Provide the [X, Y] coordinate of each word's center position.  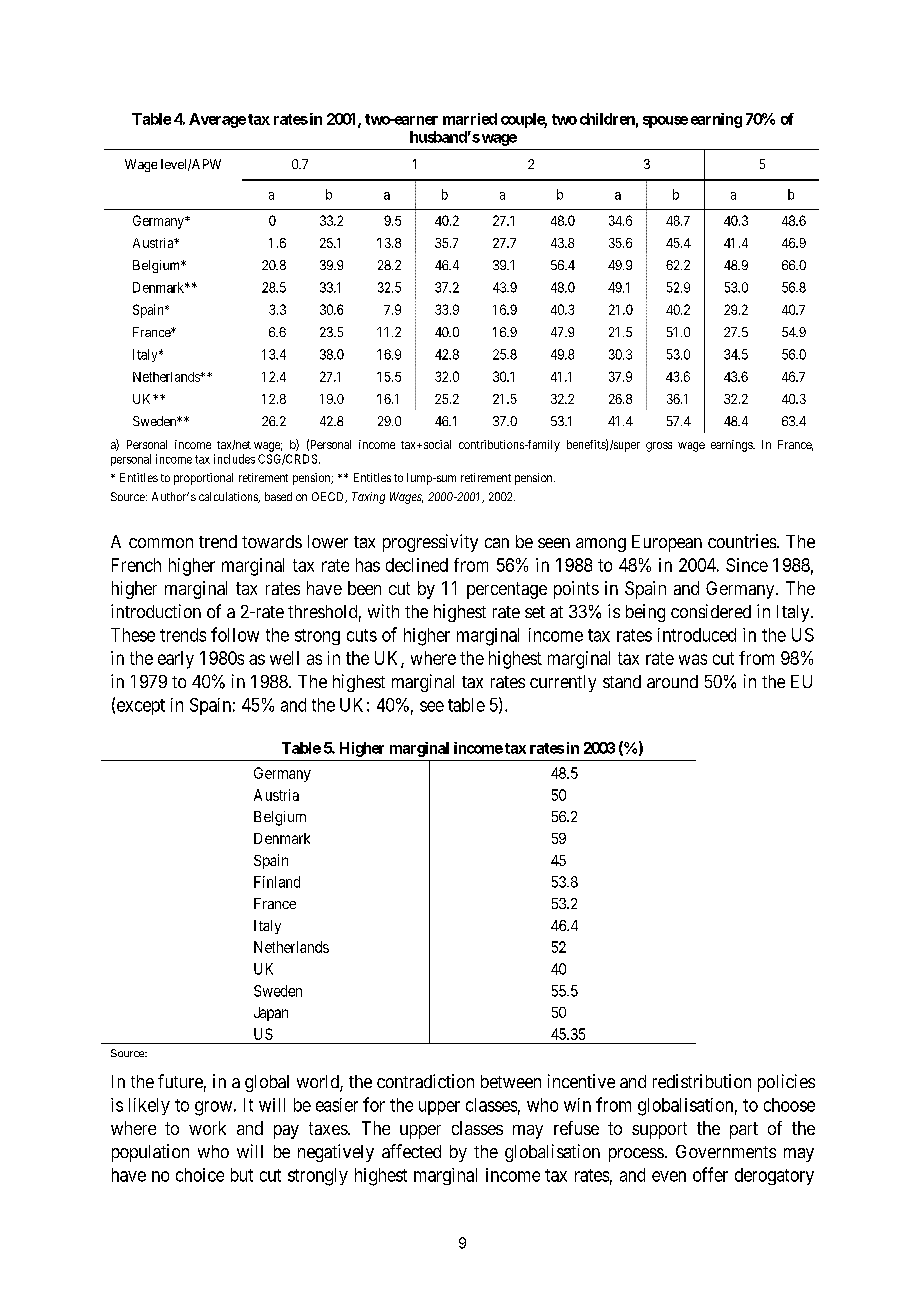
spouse [665, 122]
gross [659, 447]
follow [235, 634]
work [207, 1128]
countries [742, 541]
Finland [277, 882]
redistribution [702, 1081]
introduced [697, 635]
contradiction [425, 1081]
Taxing [368, 498]
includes [234, 459]
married [470, 119]
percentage [507, 590]
